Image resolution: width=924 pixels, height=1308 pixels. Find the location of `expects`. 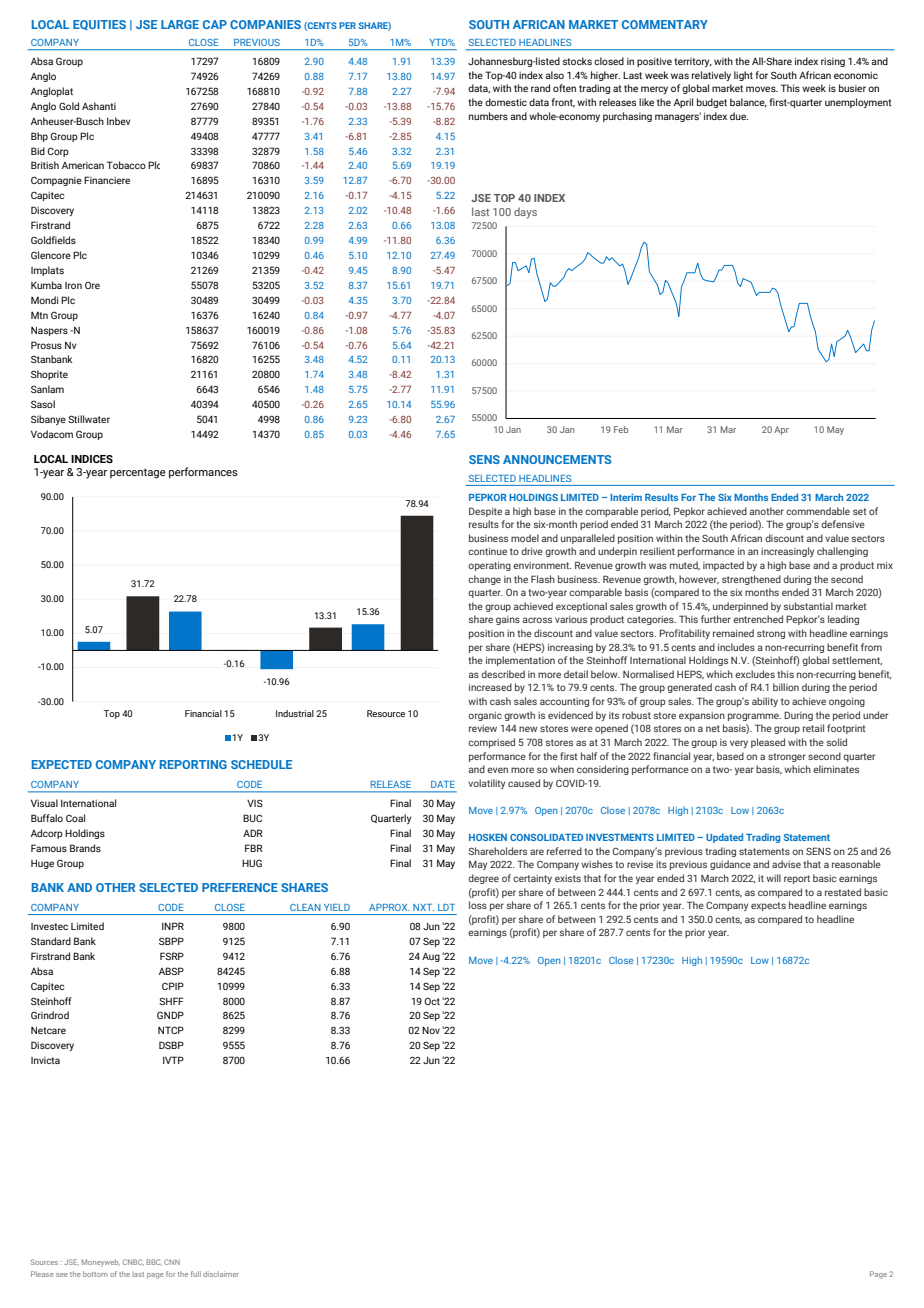

expects is located at coordinates (768, 906).
